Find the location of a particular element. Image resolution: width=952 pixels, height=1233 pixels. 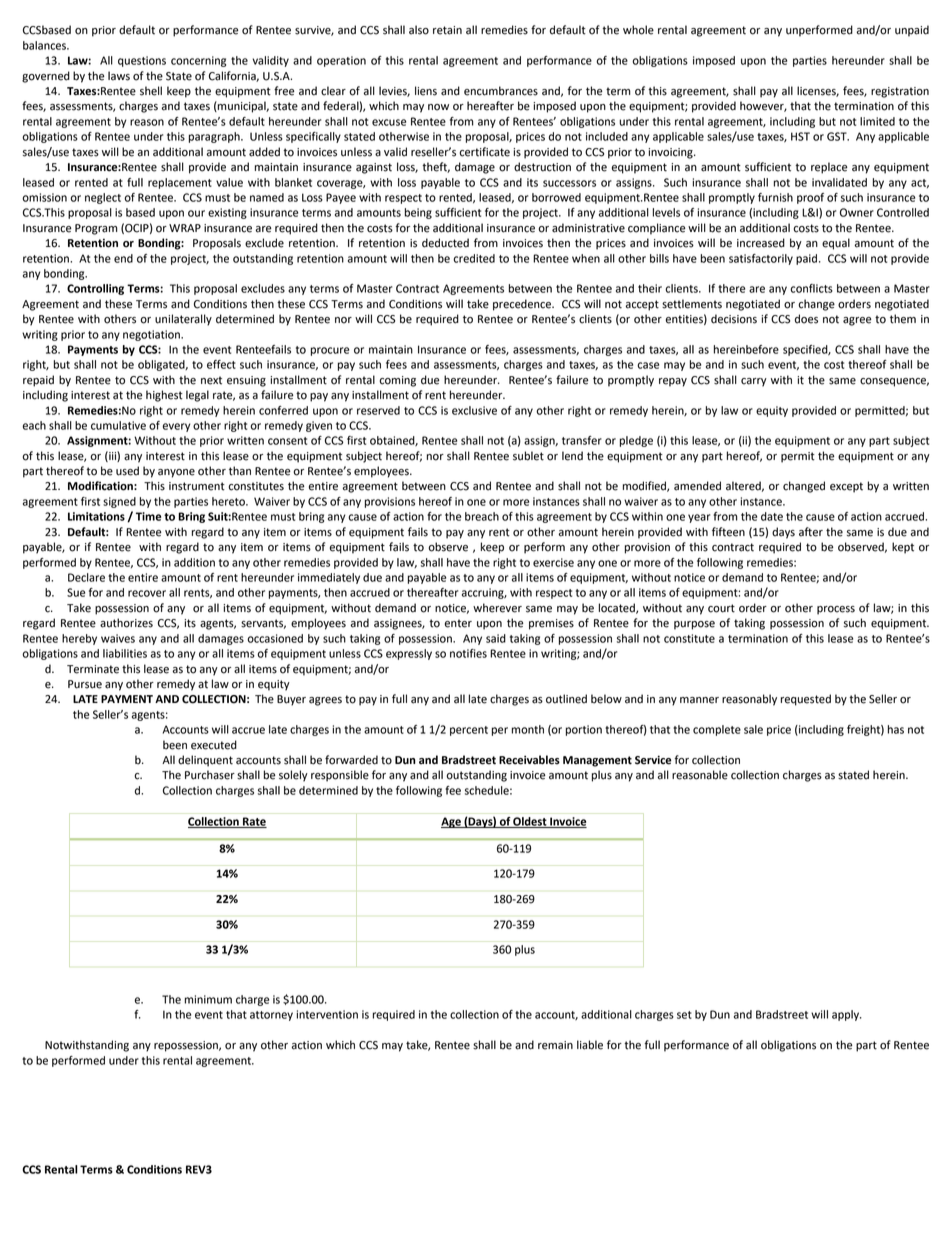

Receivables is located at coordinates (529, 760).
